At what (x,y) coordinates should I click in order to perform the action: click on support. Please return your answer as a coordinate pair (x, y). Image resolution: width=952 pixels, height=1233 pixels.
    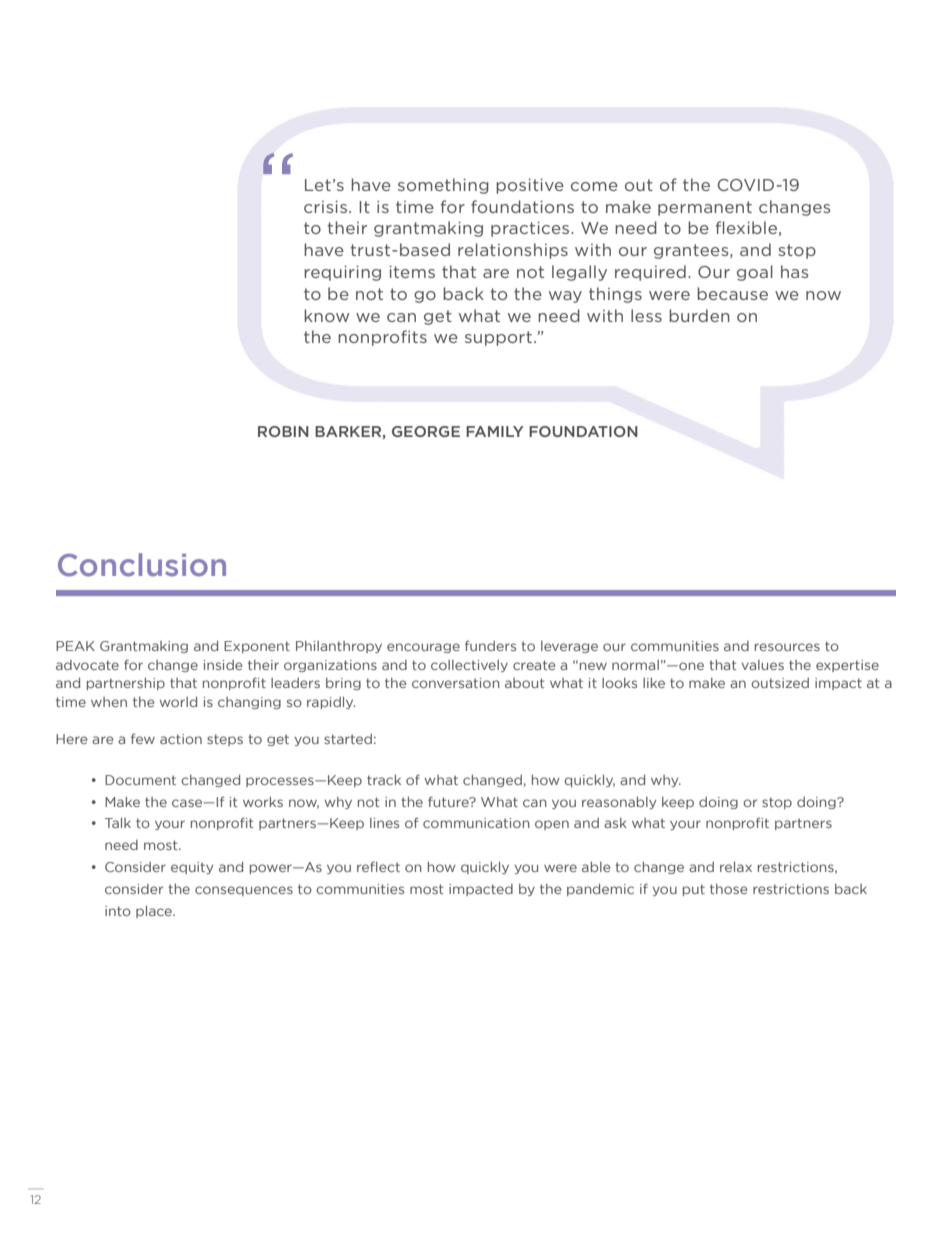
    Looking at the image, I should click on (498, 338).
